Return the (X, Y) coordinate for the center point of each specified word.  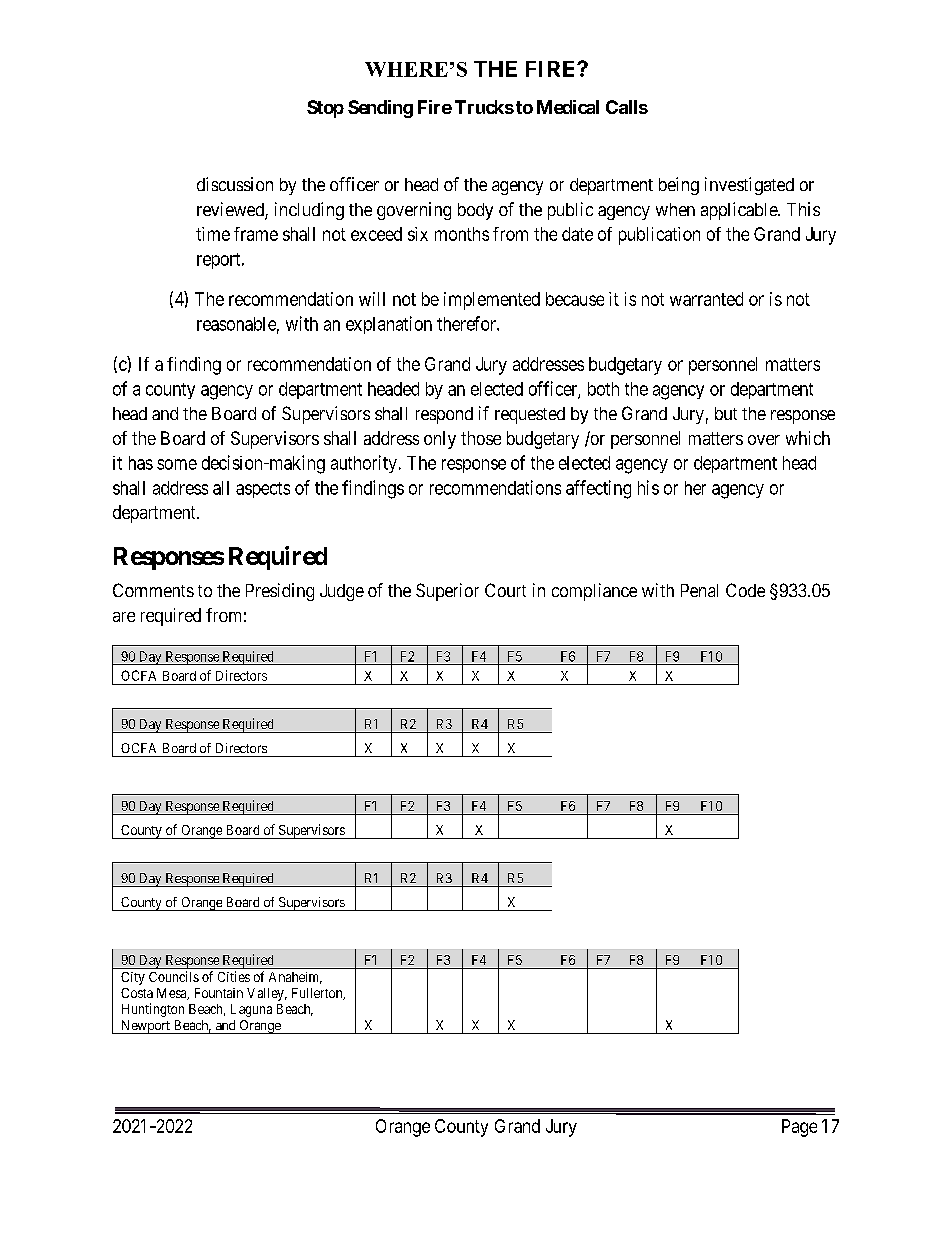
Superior (447, 592)
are (124, 617)
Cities (234, 976)
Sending (380, 109)
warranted (706, 299)
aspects (263, 490)
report (220, 261)
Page (799, 1128)
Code (745, 590)
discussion (235, 184)
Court (505, 590)
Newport (145, 1027)
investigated (749, 186)
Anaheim (295, 978)
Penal (699, 590)
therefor (467, 323)
